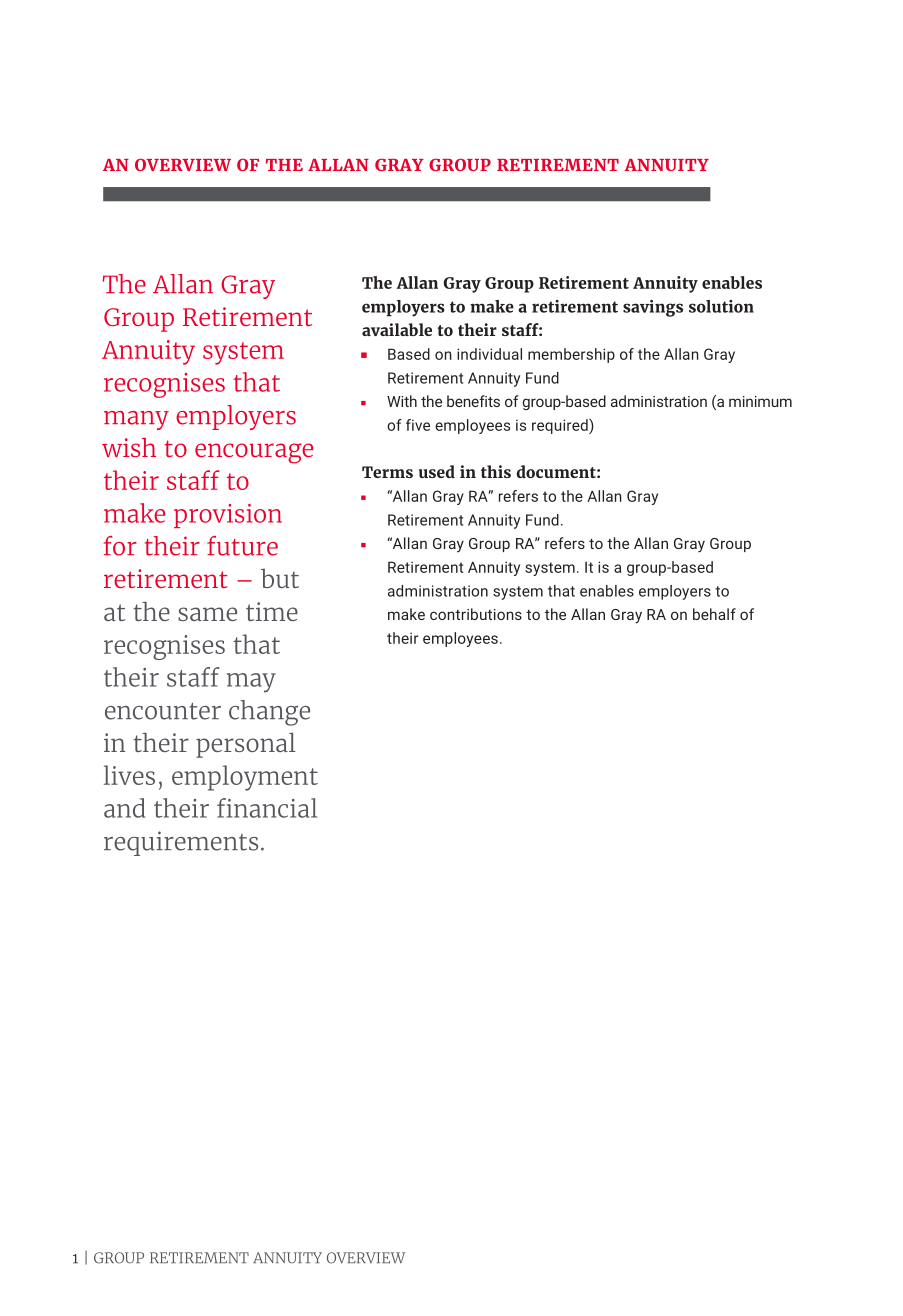 The width and height of the screenshot is (903, 1316). Describe the element at coordinates (653, 308) in the screenshot. I see `savings` at that location.
